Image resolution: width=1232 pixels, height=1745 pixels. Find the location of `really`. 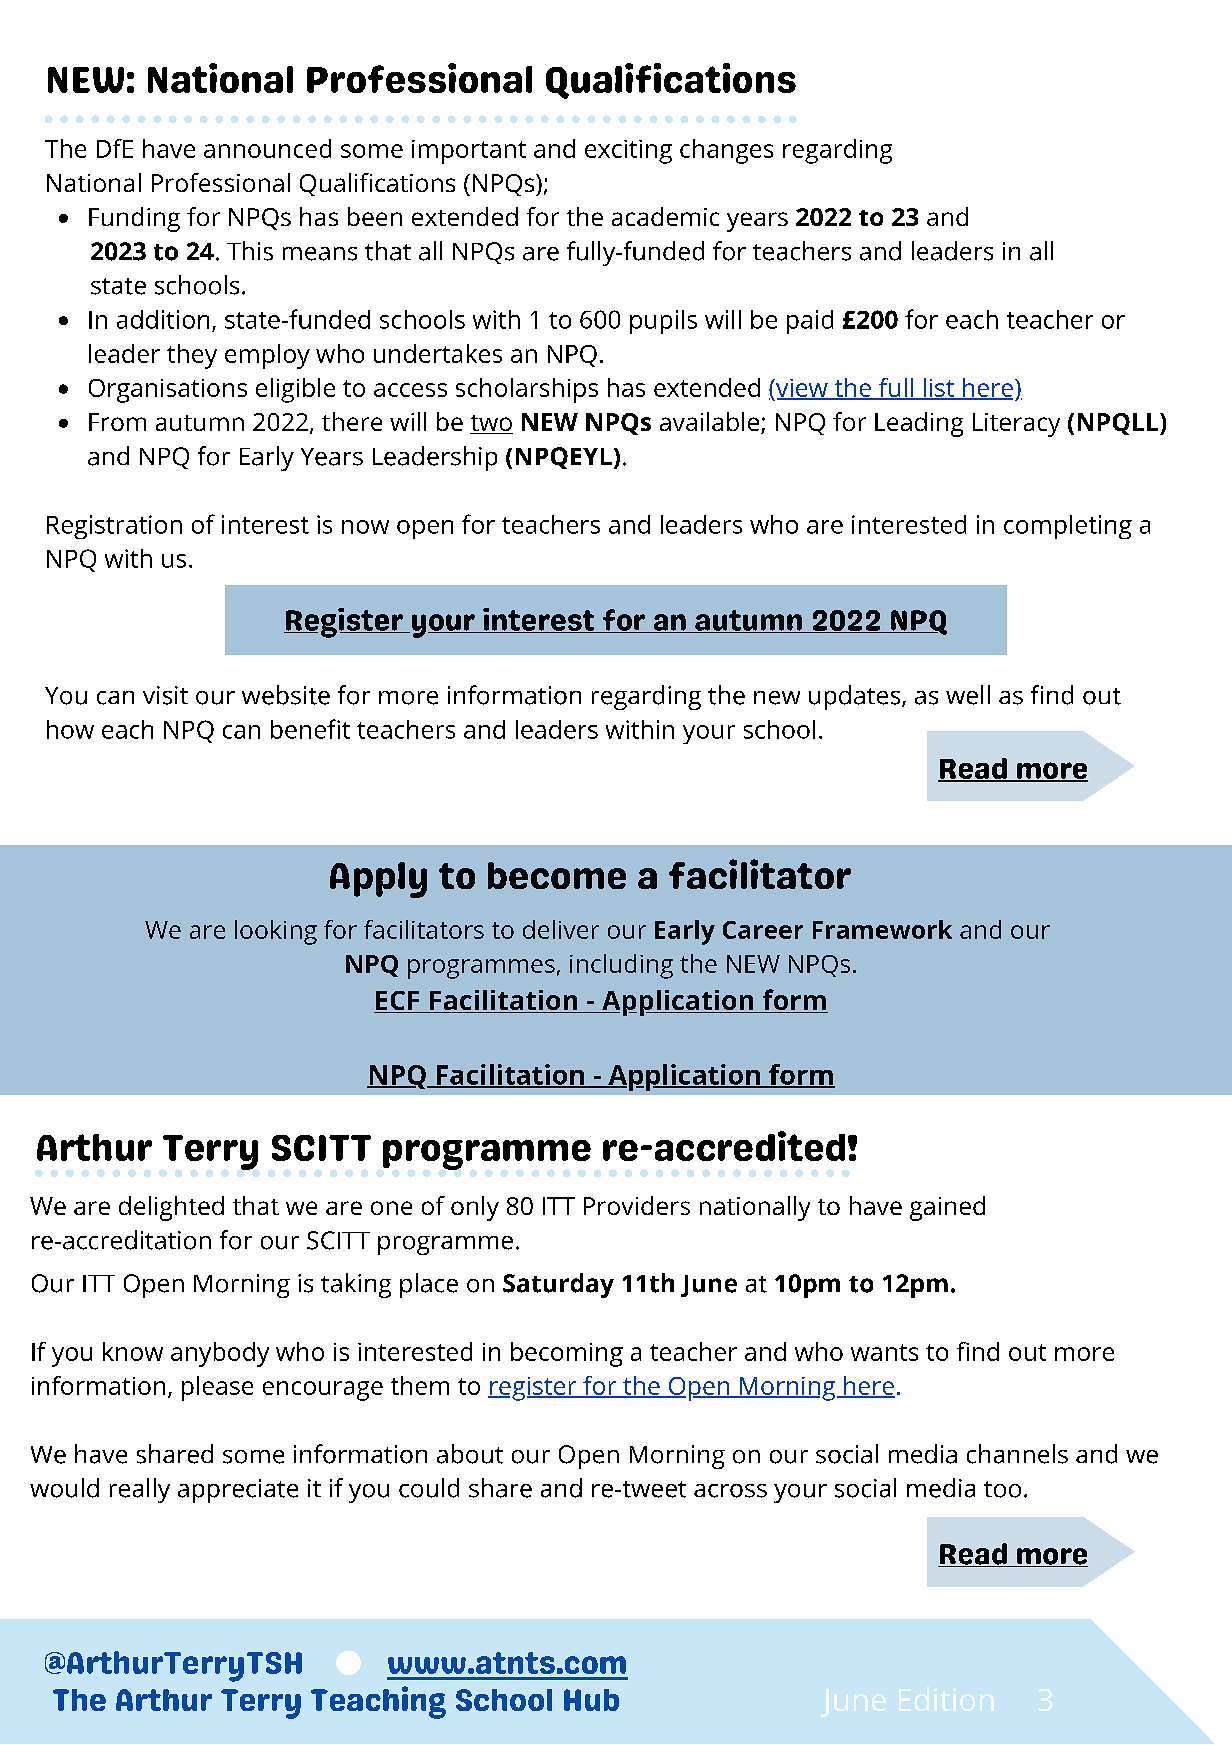

really is located at coordinates (140, 1490).
